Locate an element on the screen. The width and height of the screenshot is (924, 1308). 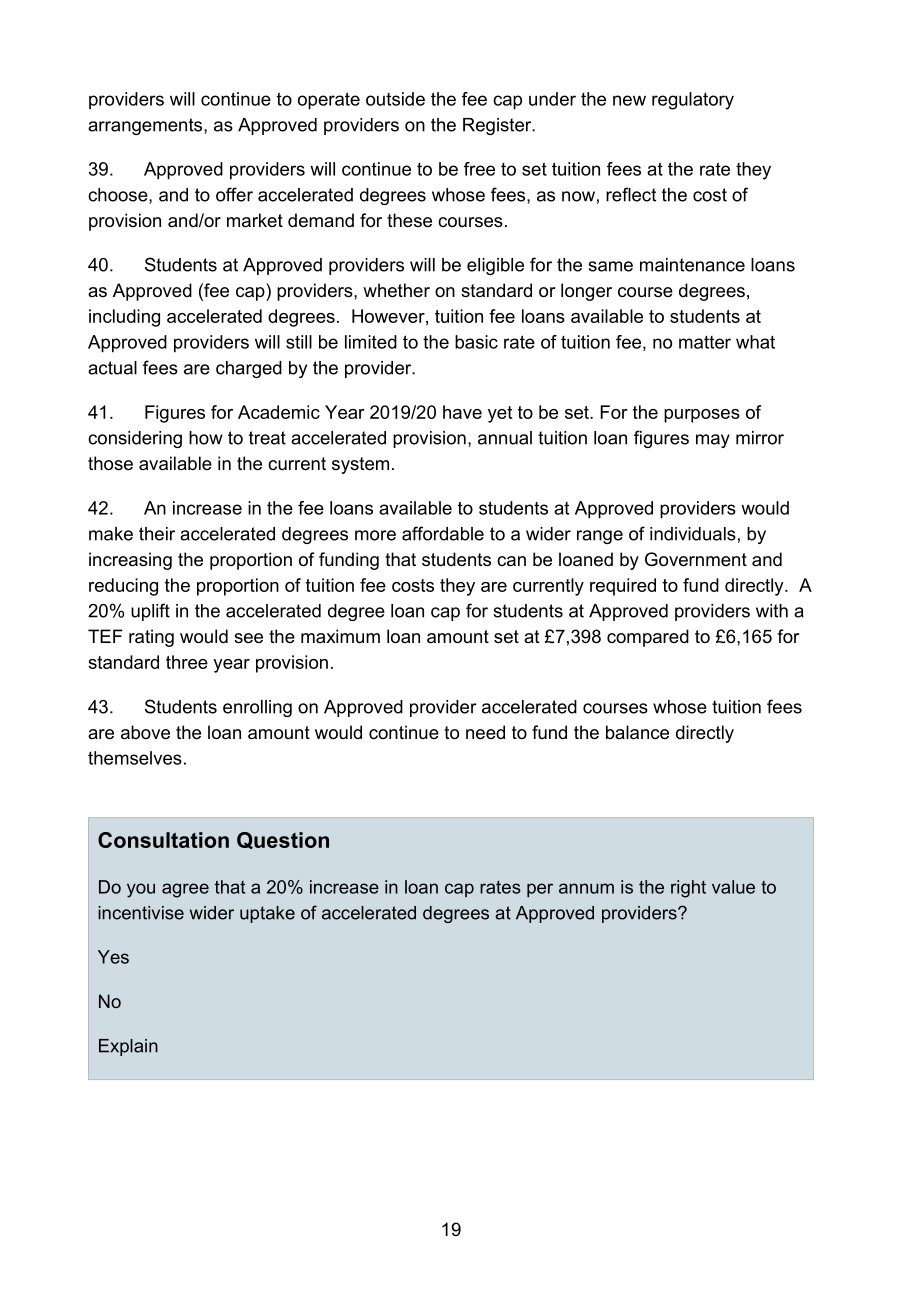
Explain is located at coordinates (128, 1047).
